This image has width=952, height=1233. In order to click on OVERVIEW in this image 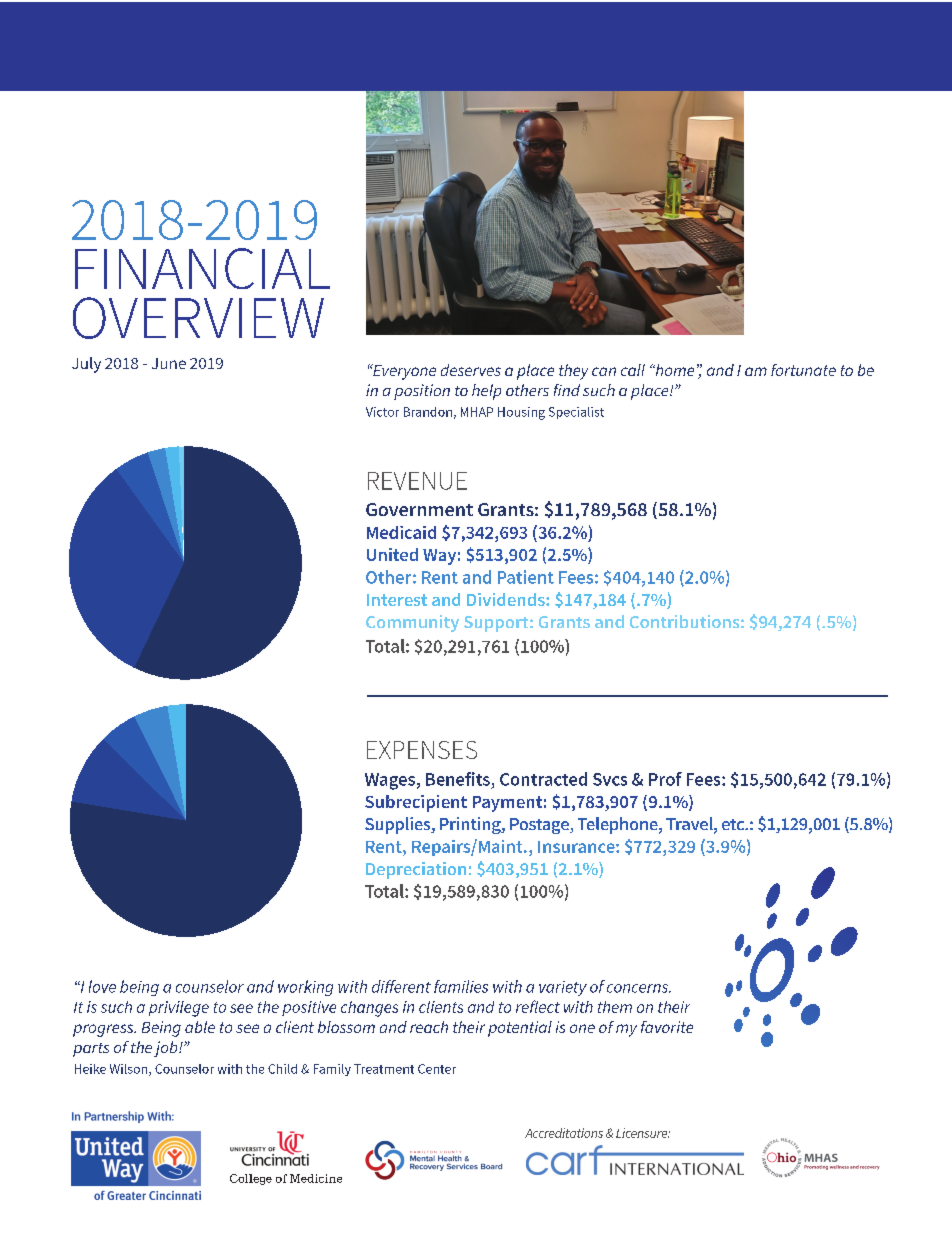, I will do `click(198, 318)`.
